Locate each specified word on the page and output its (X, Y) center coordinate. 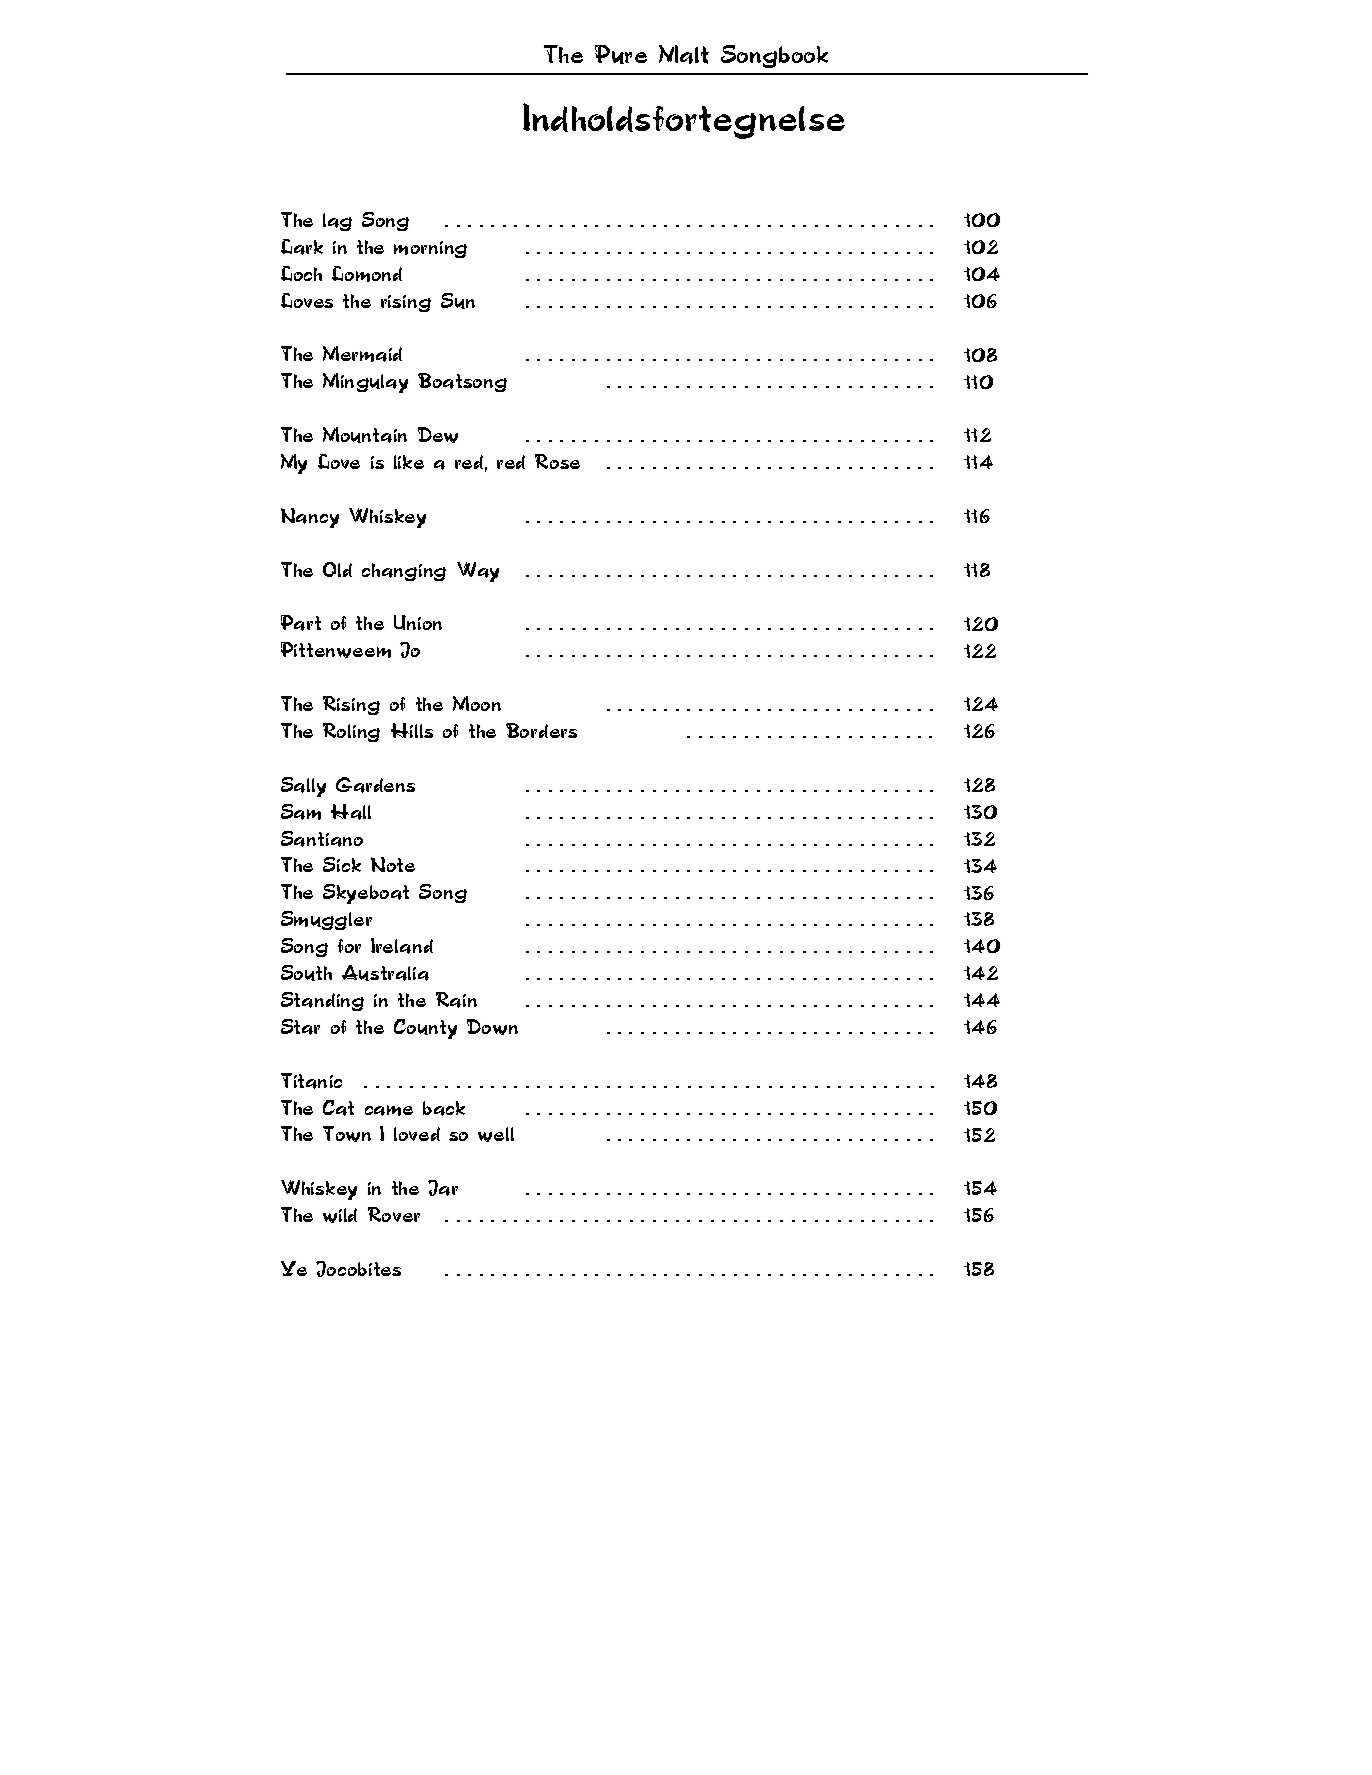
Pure (621, 54)
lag (337, 222)
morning (430, 249)
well (496, 1134)
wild (340, 1215)
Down (492, 1027)
